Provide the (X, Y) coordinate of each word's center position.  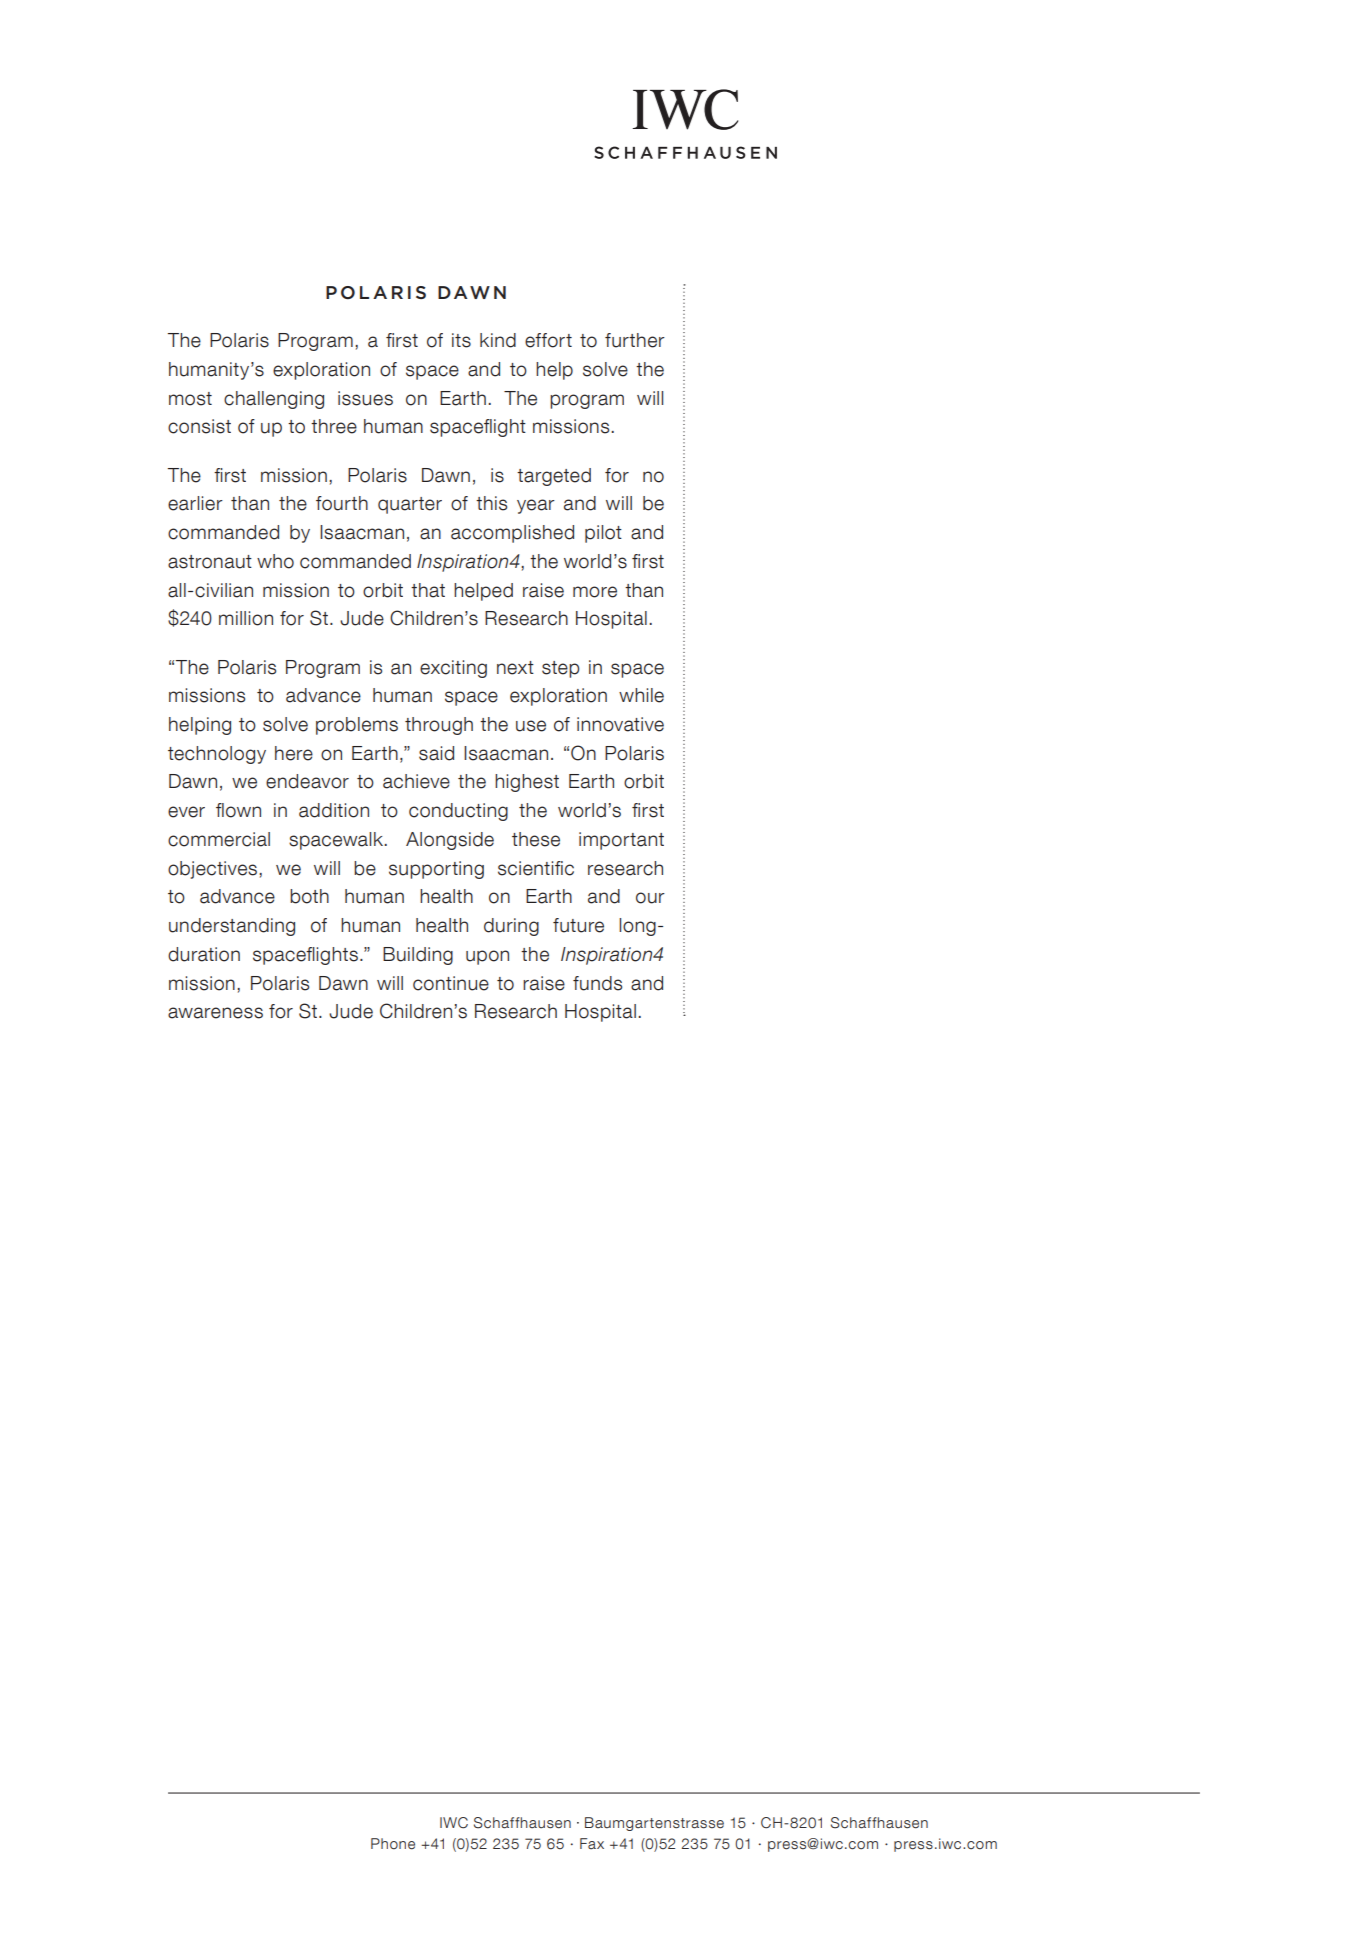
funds (597, 983)
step (560, 669)
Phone (393, 1844)
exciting (453, 669)
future (578, 925)
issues (365, 398)
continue (451, 983)
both (309, 896)
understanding (232, 927)
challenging (274, 400)
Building (418, 956)
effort (548, 340)
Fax (592, 1843)
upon (487, 957)
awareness (215, 1013)
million (246, 618)
